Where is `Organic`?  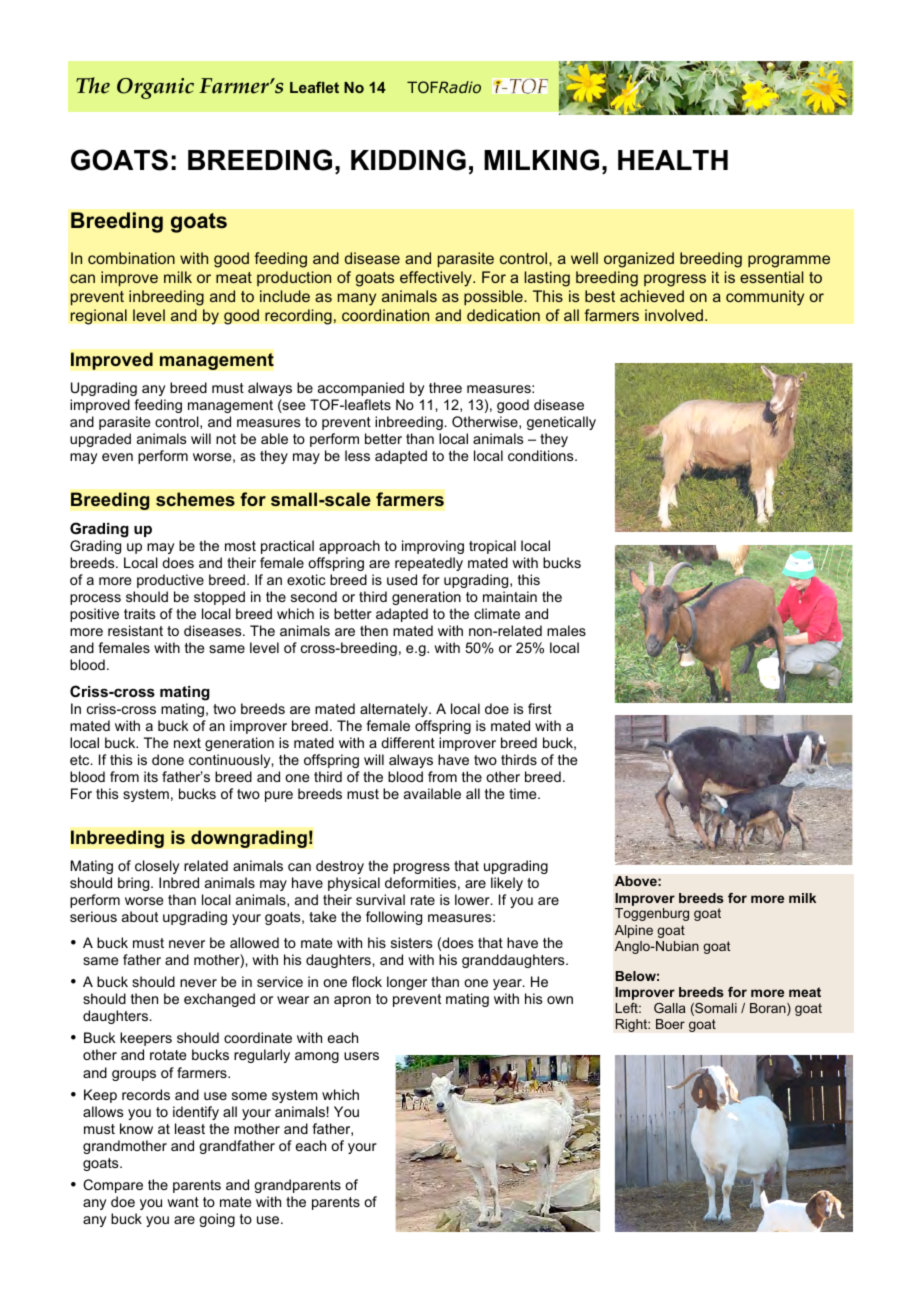
Organic is located at coordinates (155, 88).
